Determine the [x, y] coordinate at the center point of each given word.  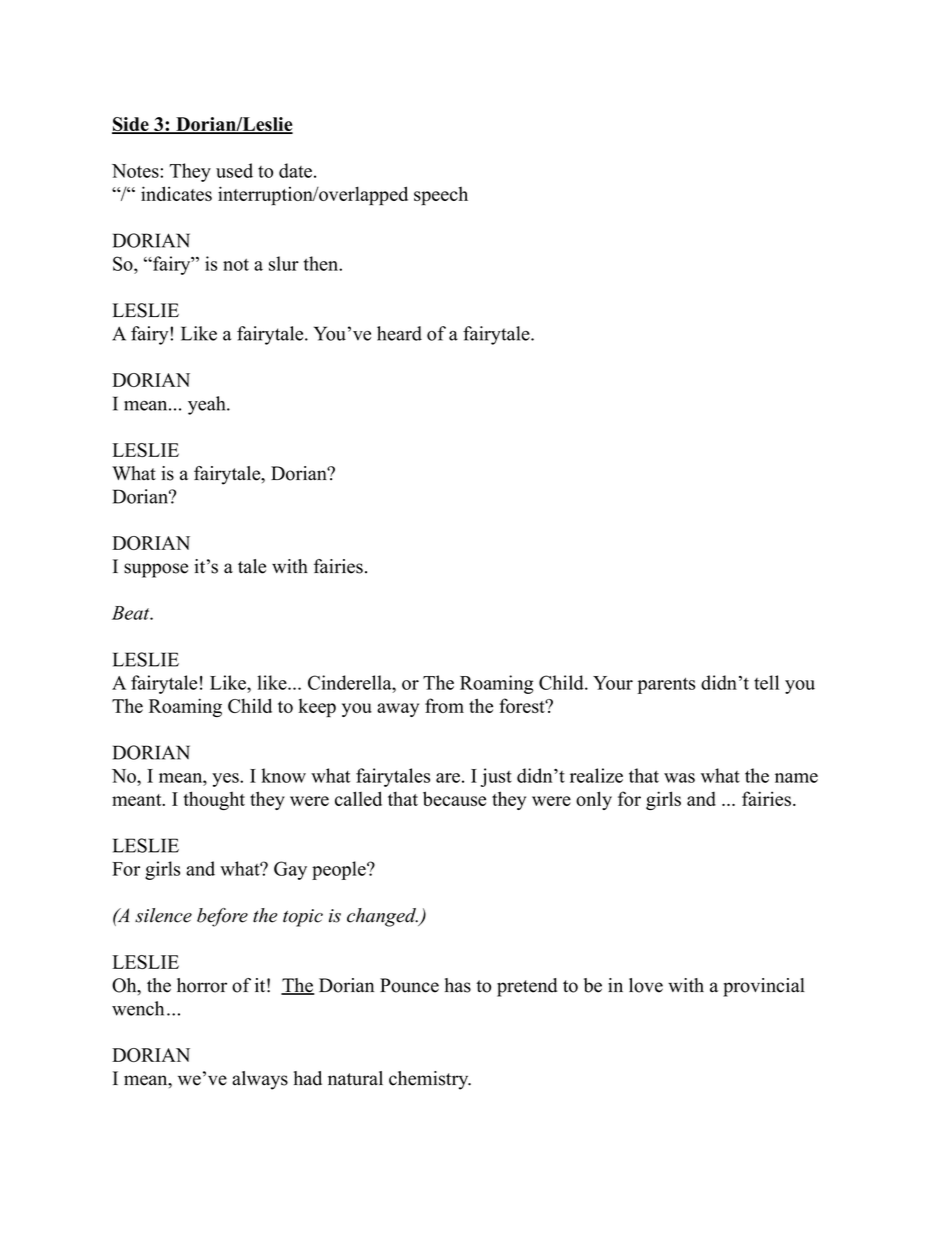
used [234, 170]
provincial [764, 987]
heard [399, 333]
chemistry [430, 1080]
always [260, 1080]
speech [441, 196]
